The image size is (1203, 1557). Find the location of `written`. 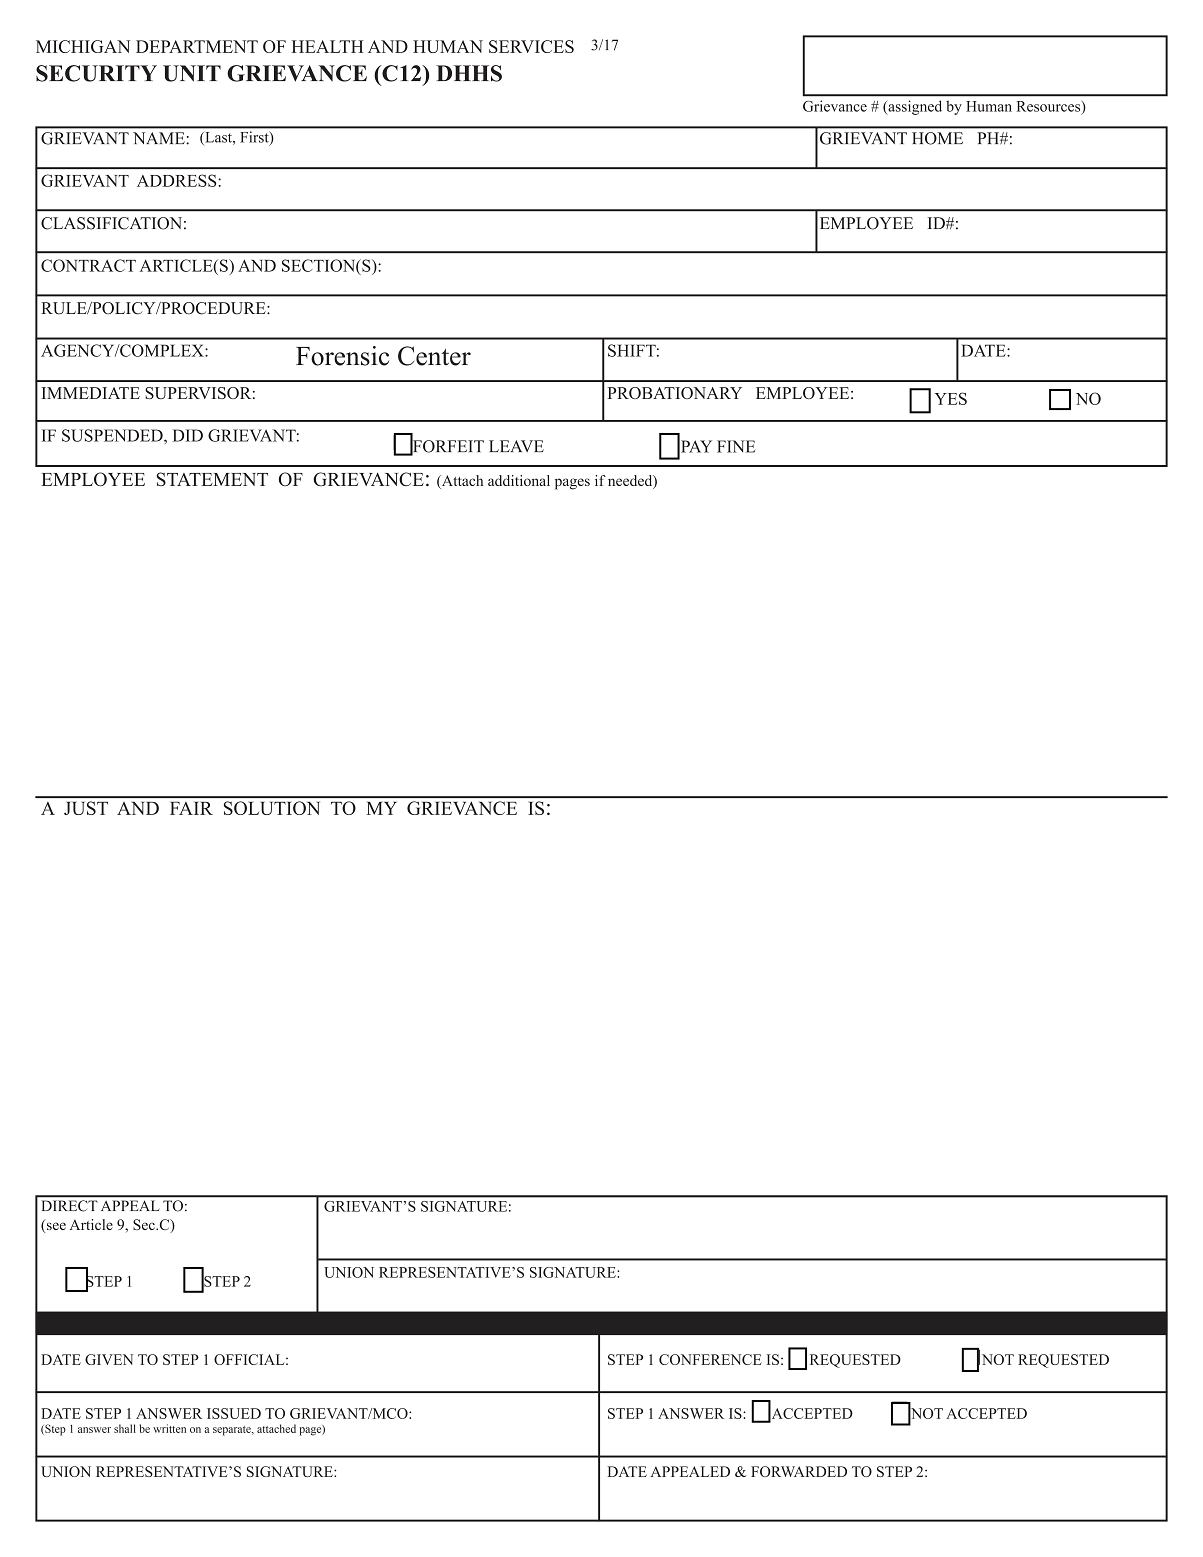

written is located at coordinates (169, 1428).
